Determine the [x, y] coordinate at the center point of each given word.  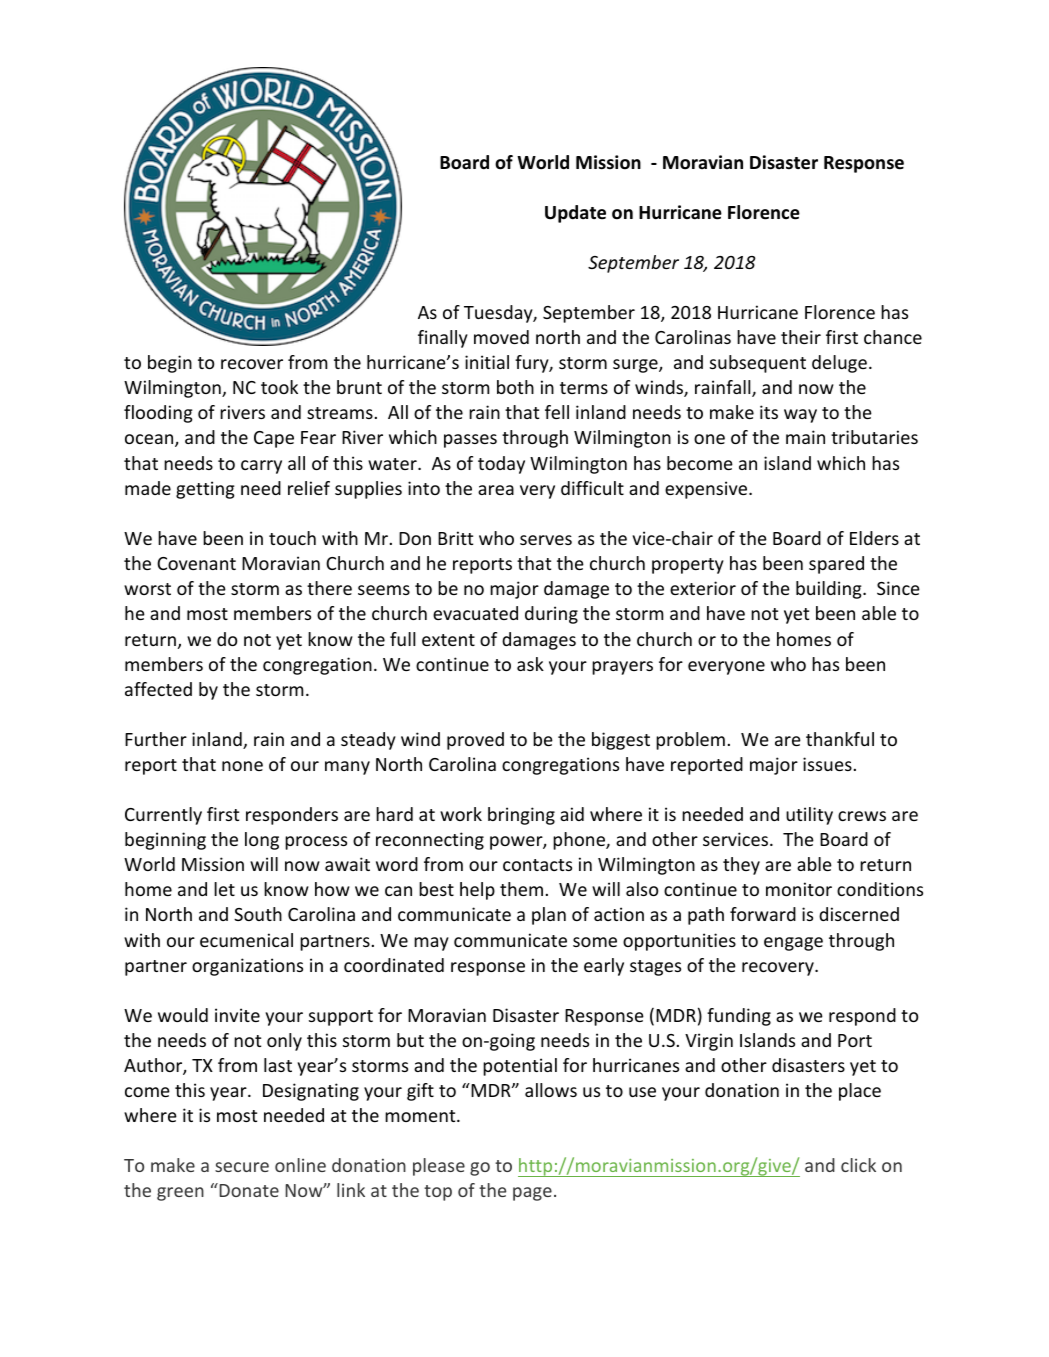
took [279, 387]
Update [575, 214]
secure [242, 1167]
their [801, 337]
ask [530, 664]
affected [158, 689]
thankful [840, 739]
